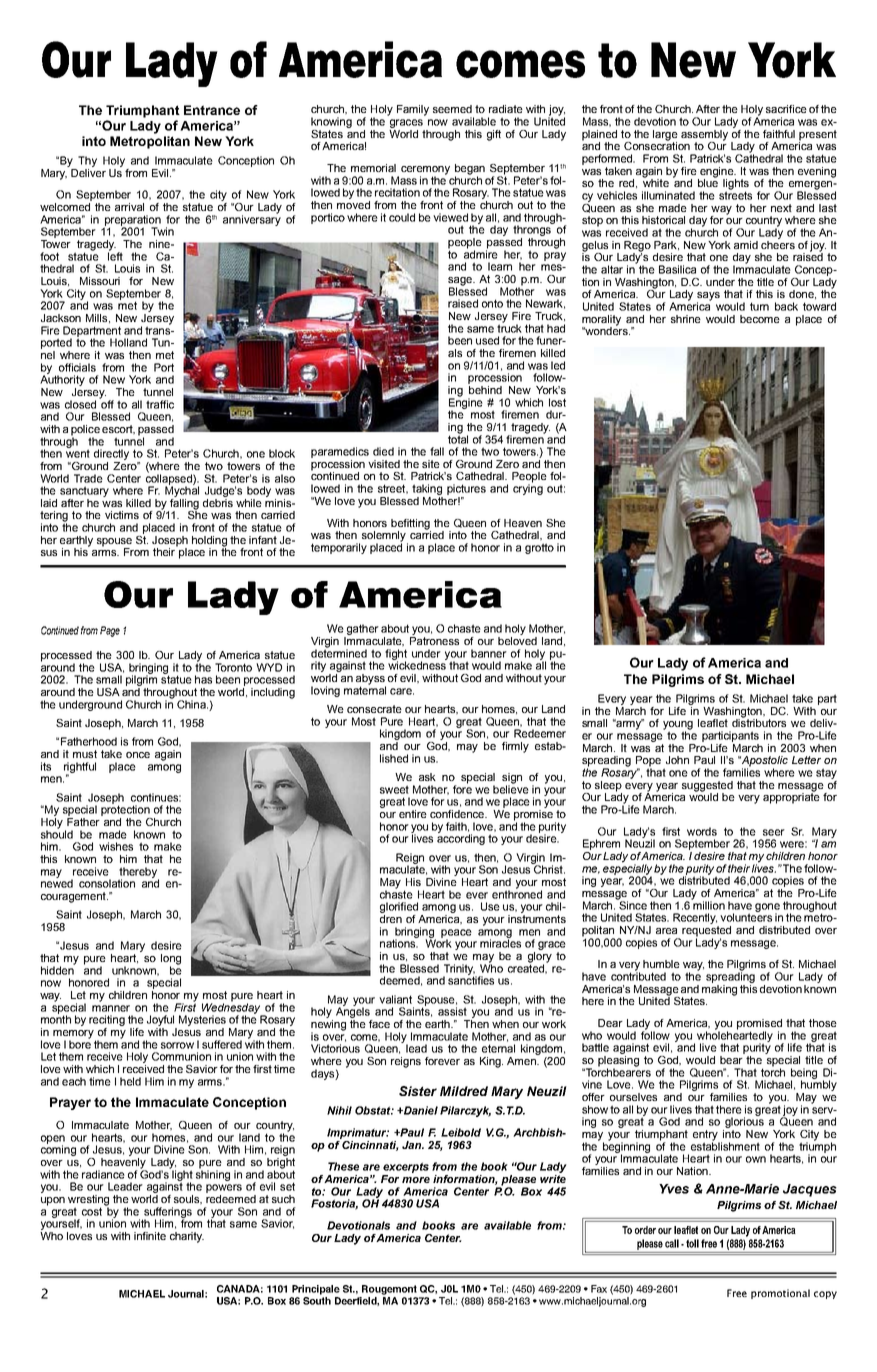 This image has height=1372, width=877. What do you see at coordinates (425, 171) in the image?
I see `ceremony` at bounding box center [425, 171].
